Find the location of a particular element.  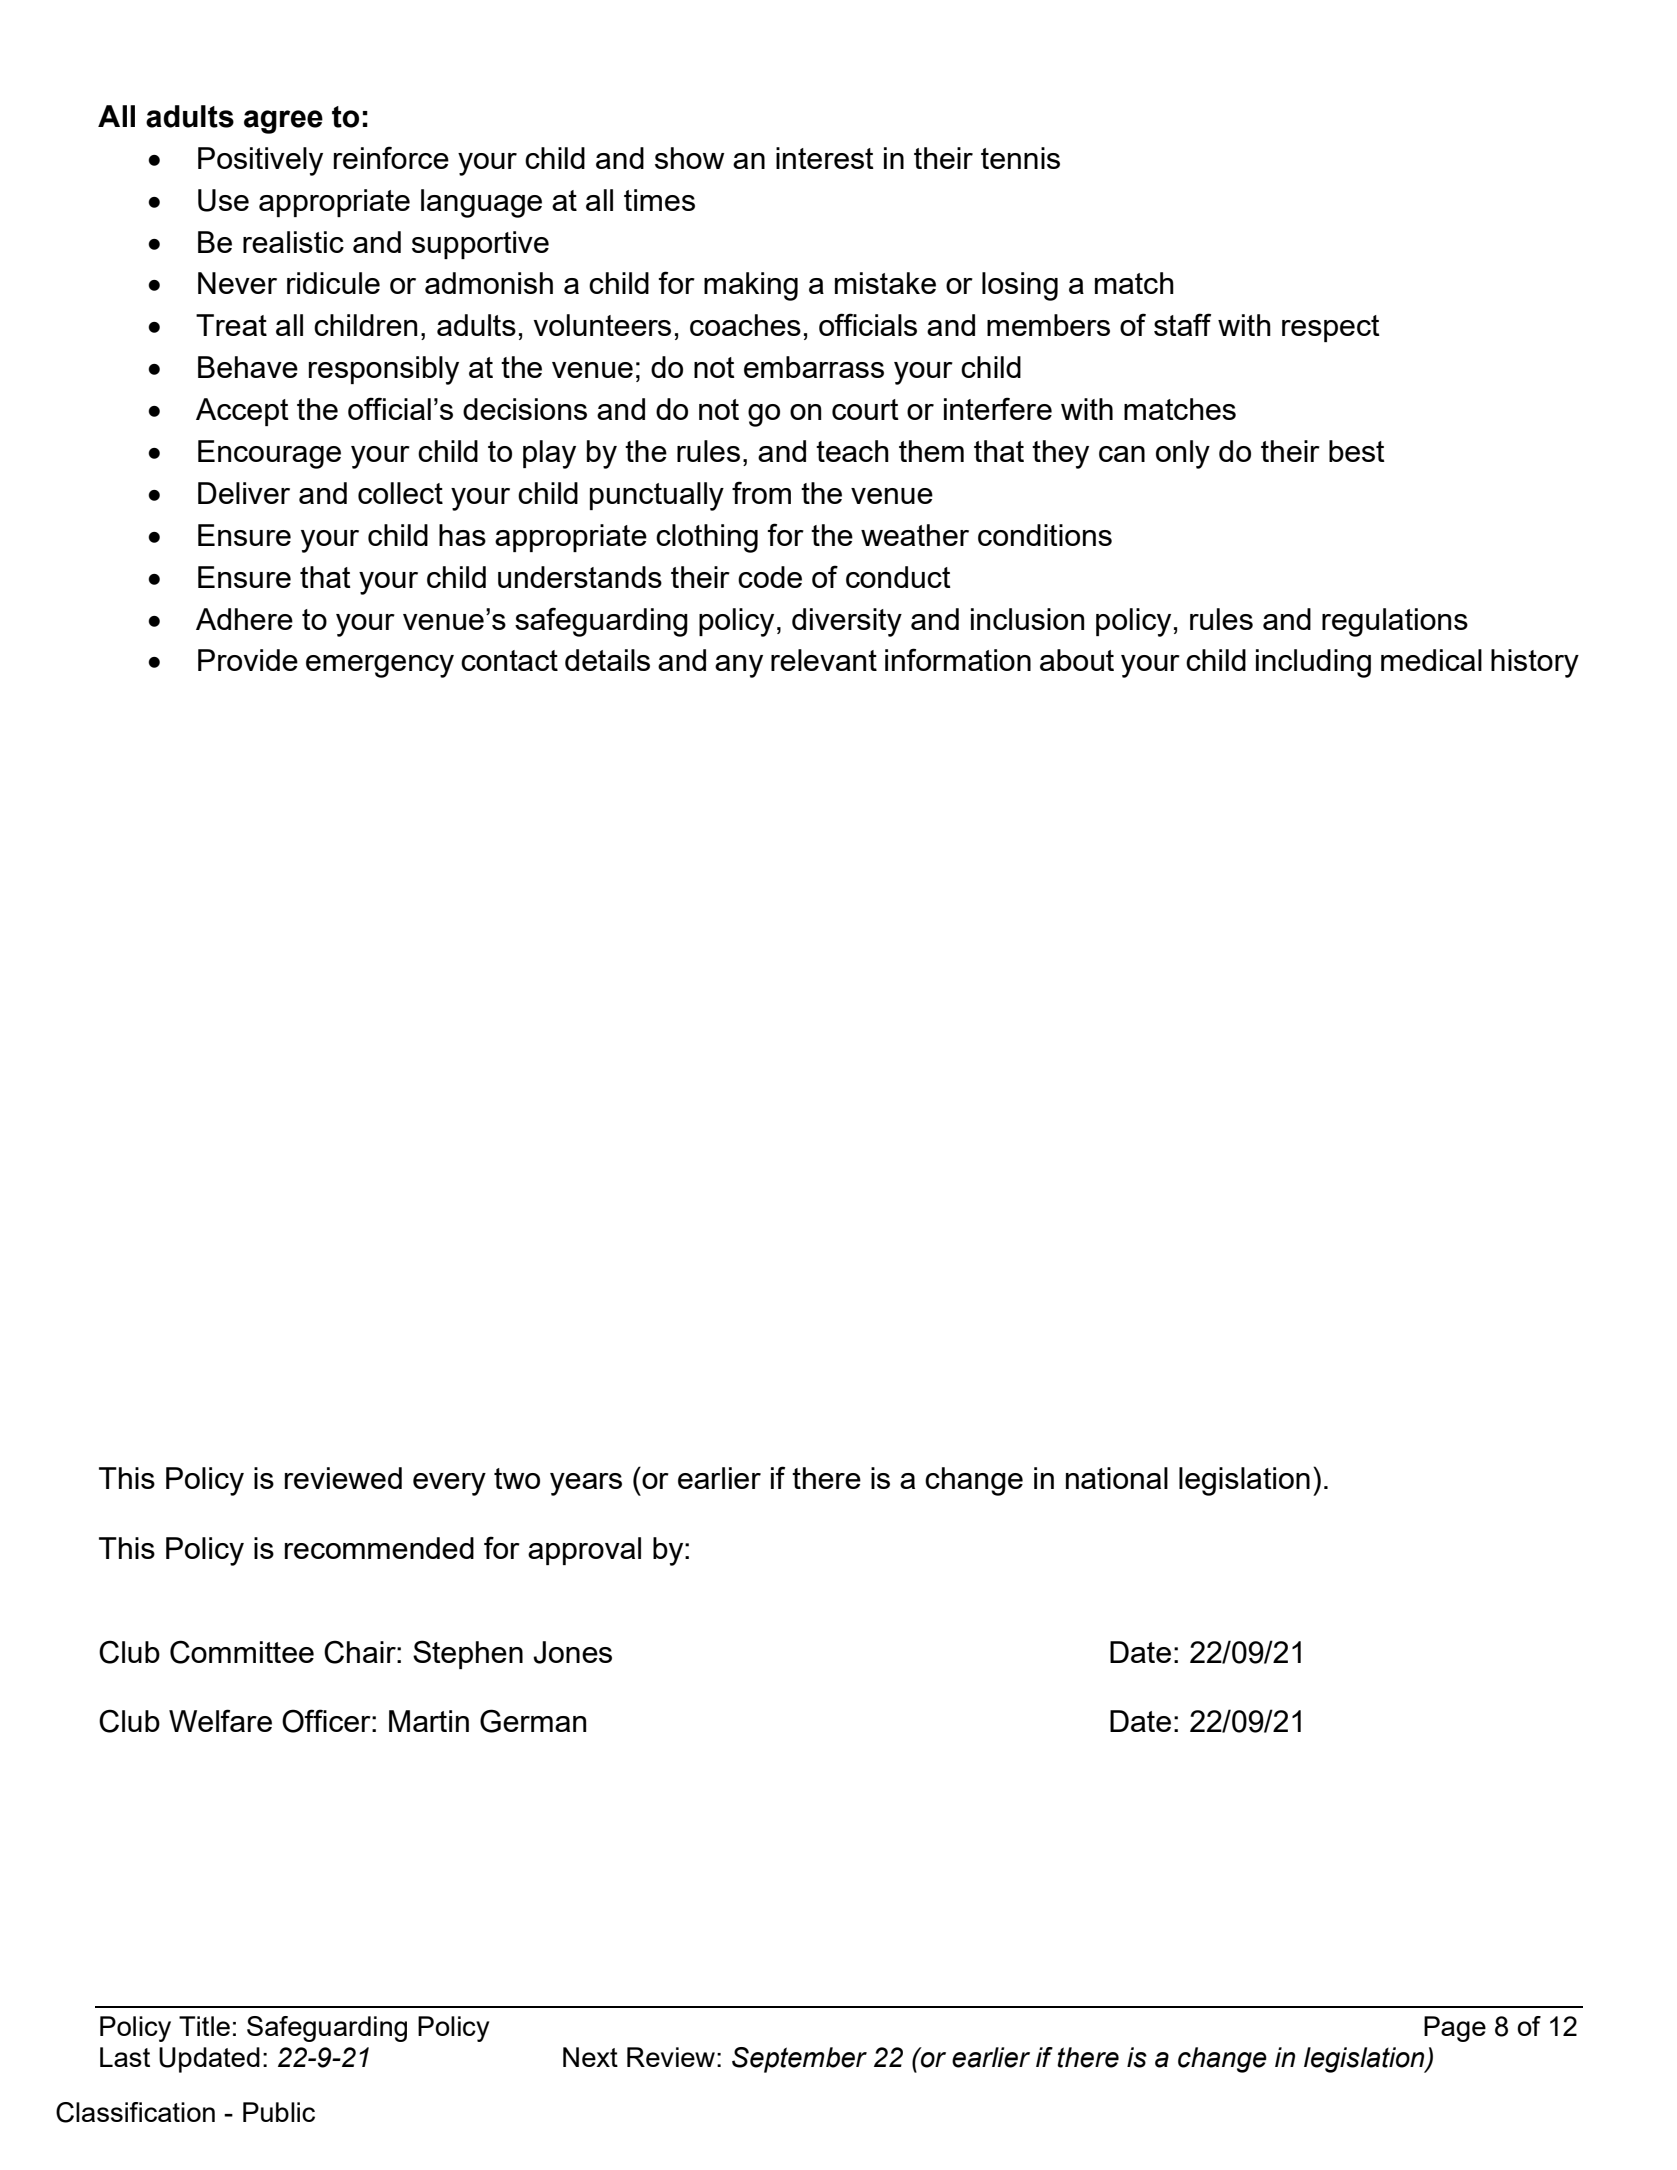

Positively is located at coordinates (260, 161).
